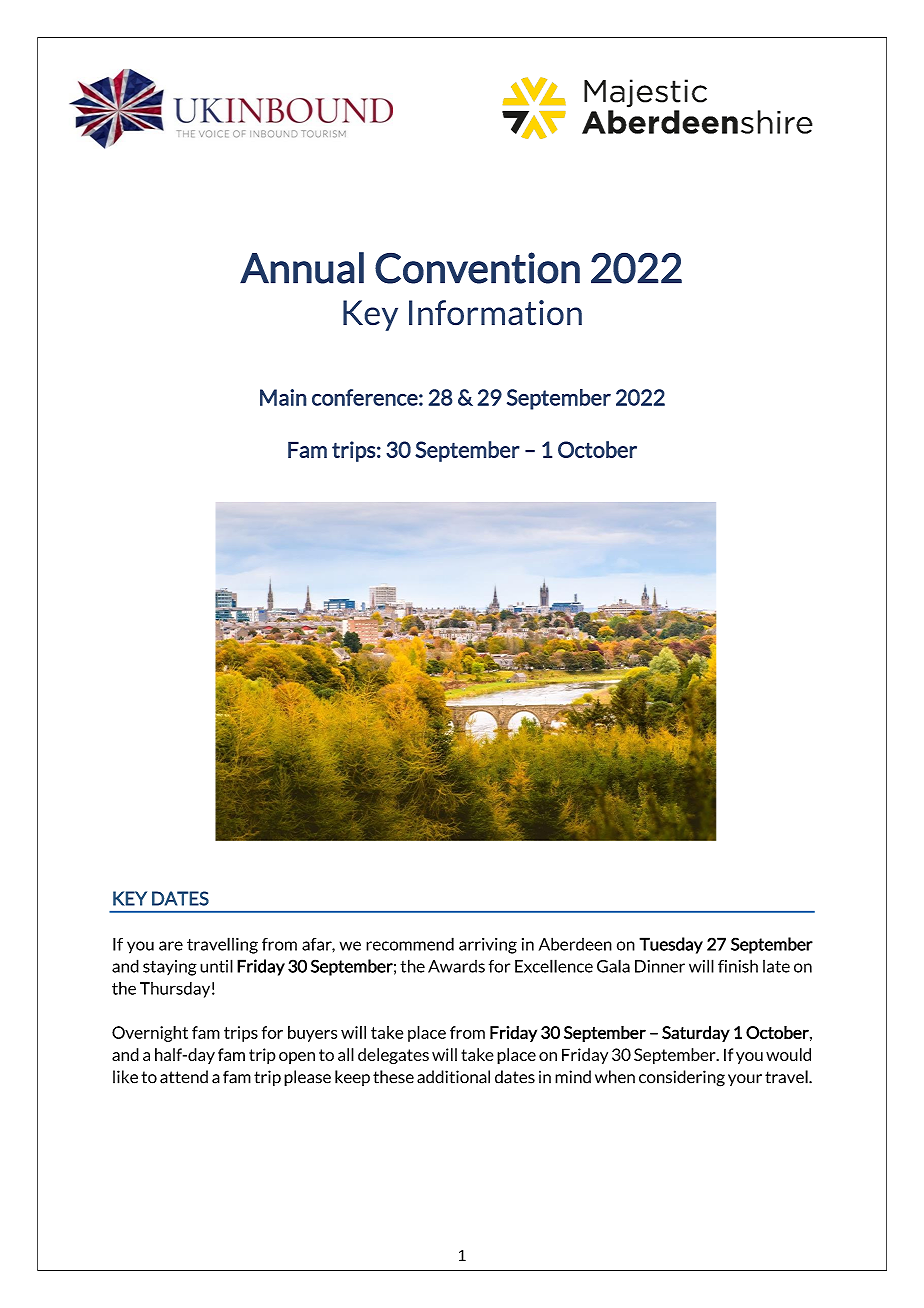 The width and height of the page is (924, 1308). What do you see at coordinates (488, 946) in the page?
I see `arriving` at bounding box center [488, 946].
